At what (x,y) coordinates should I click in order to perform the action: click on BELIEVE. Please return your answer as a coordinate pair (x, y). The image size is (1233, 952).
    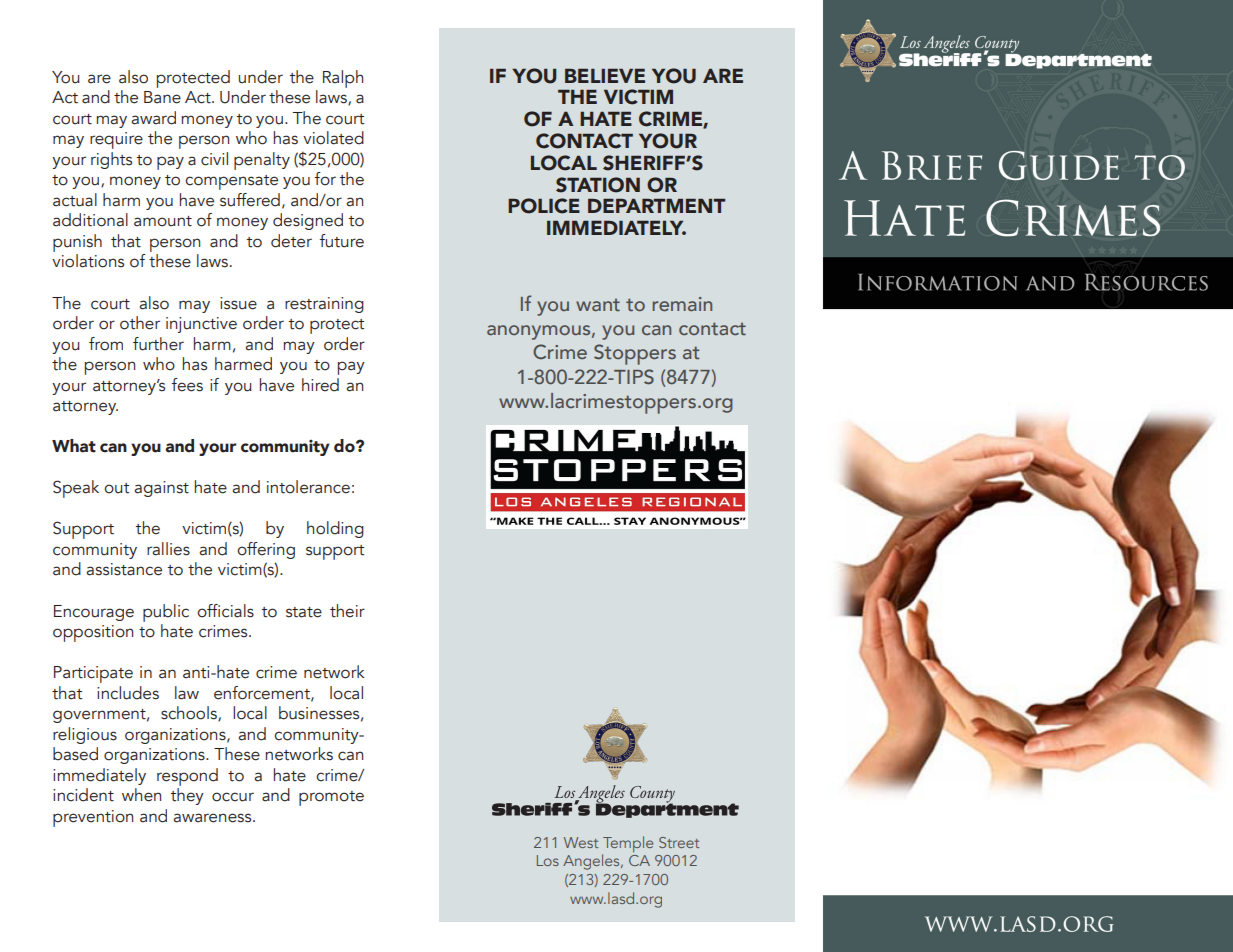
    Looking at the image, I should click on (605, 76).
